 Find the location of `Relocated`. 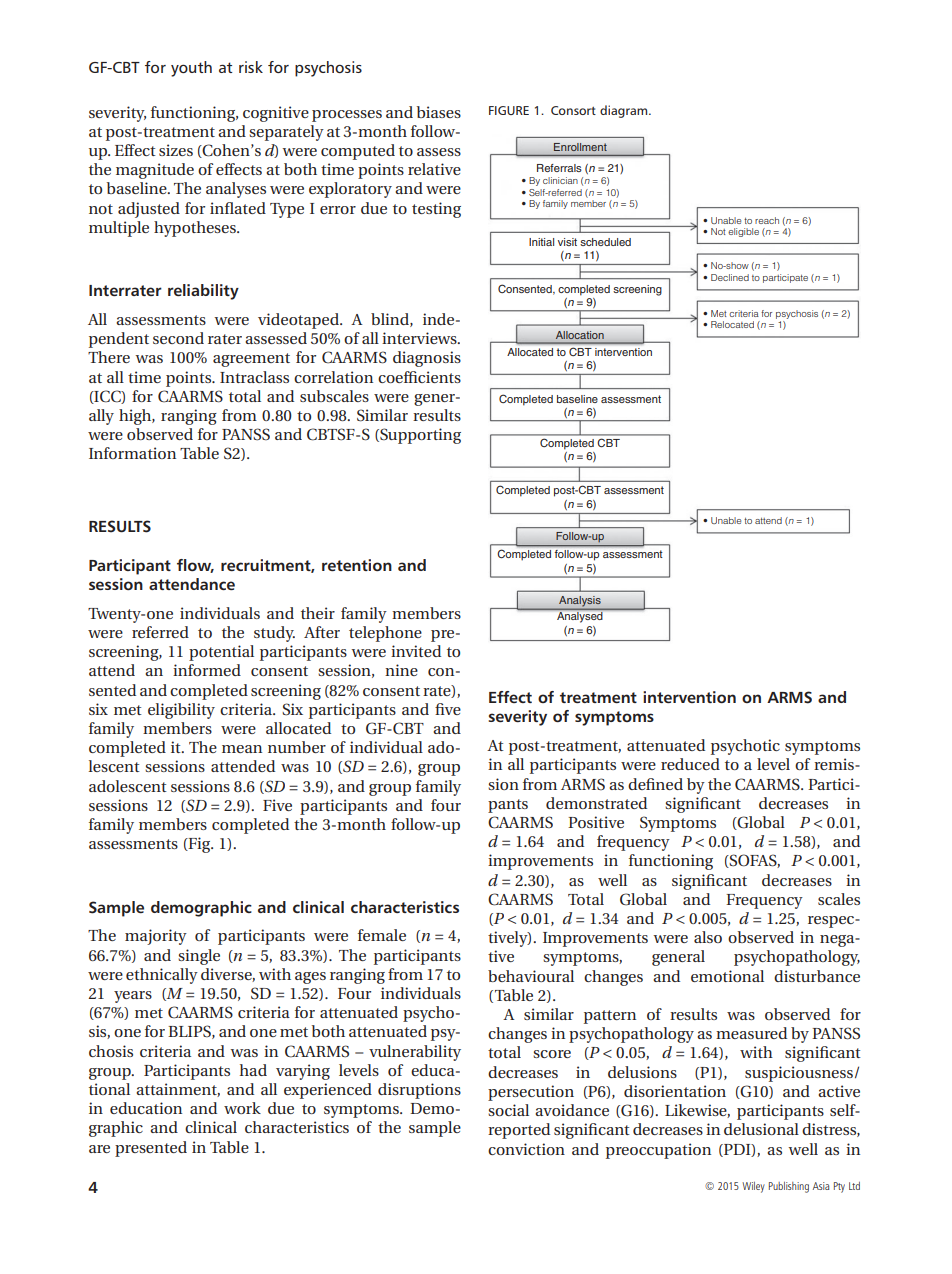

Relocated is located at coordinates (732, 324).
